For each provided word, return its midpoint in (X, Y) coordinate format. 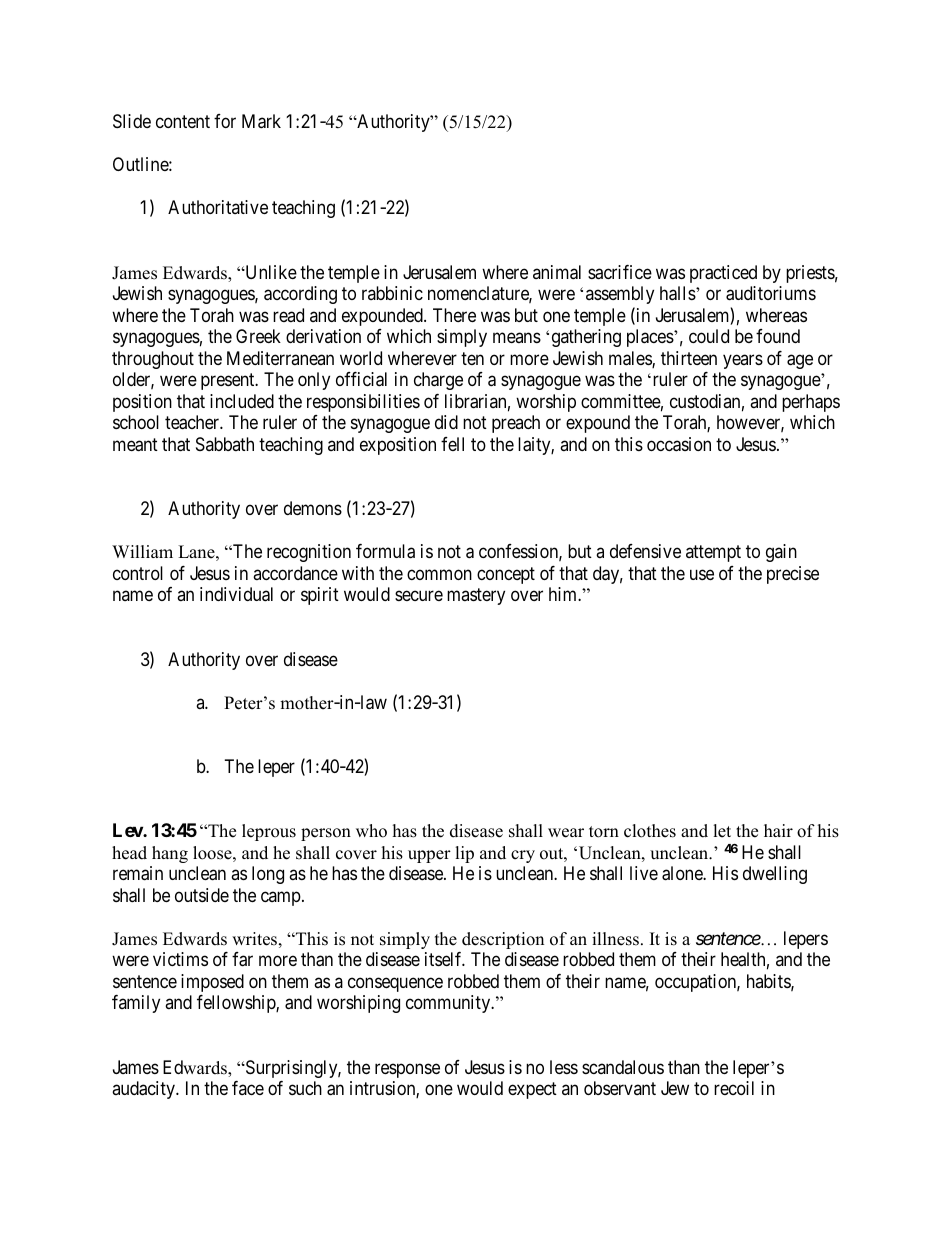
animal (557, 272)
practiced (723, 274)
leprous (269, 832)
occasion (679, 444)
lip (464, 854)
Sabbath (225, 444)
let (722, 831)
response (407, 1070)
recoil (734, 1088)
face (248, 1088)
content (183, 122)
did (446, 422)
